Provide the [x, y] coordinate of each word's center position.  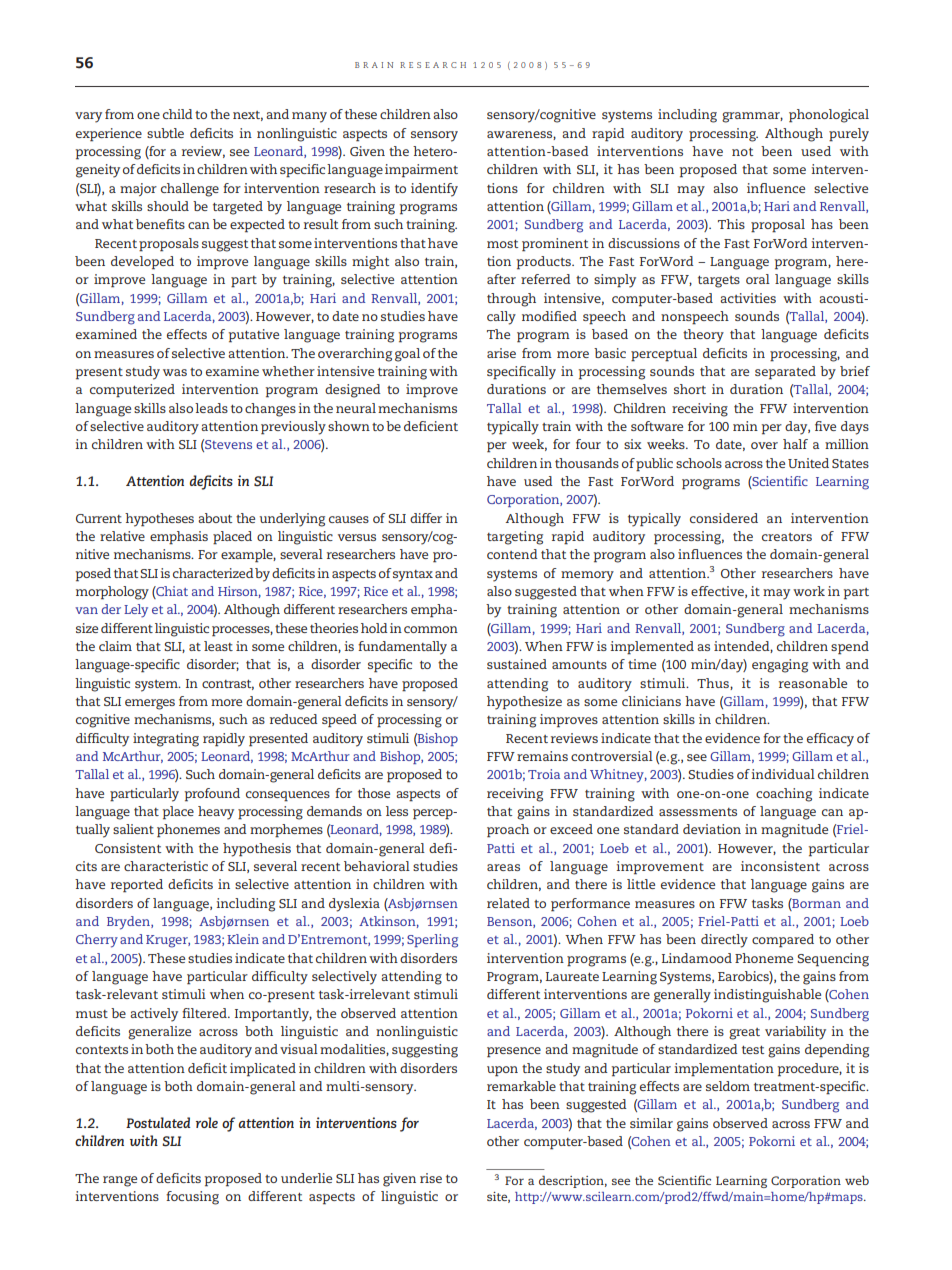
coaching [784, 795]
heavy [216, 813]
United [808, 463]
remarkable [521, 1086]
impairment [421, 171]
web [857, 1180]
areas [503, 867]
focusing [192, 1198]
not [742, 152]
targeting [515, 538]
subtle [165, 133]
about [215, 518]
